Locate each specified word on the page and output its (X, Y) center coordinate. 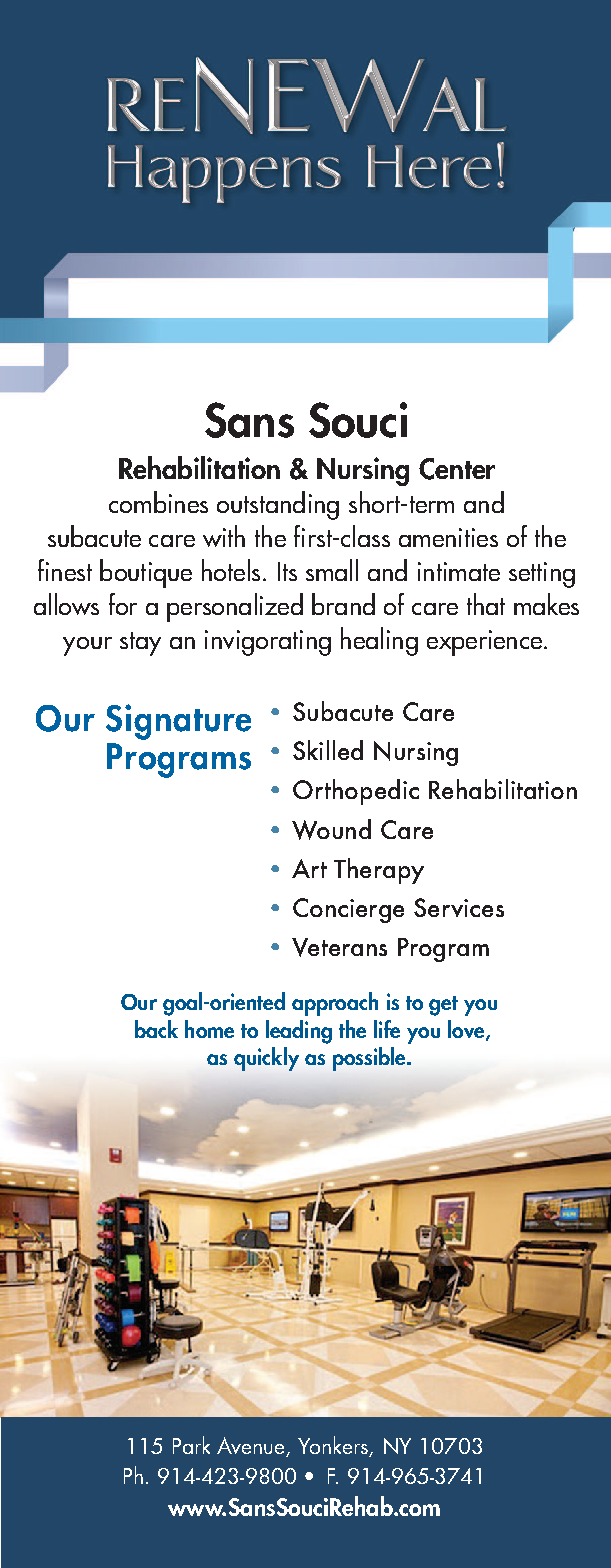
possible (370, 1059)
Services (459, 907)
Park (191, 1445)
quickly (266, 1059)
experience (484, 643)
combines (158, 502)
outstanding (278, 505)
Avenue (252, 1447)
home (209, 1029)
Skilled (328, 750)
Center (457, 469)
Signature (178, 722)
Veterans (339, 947)
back (156, 1029)
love (467, 1030)
